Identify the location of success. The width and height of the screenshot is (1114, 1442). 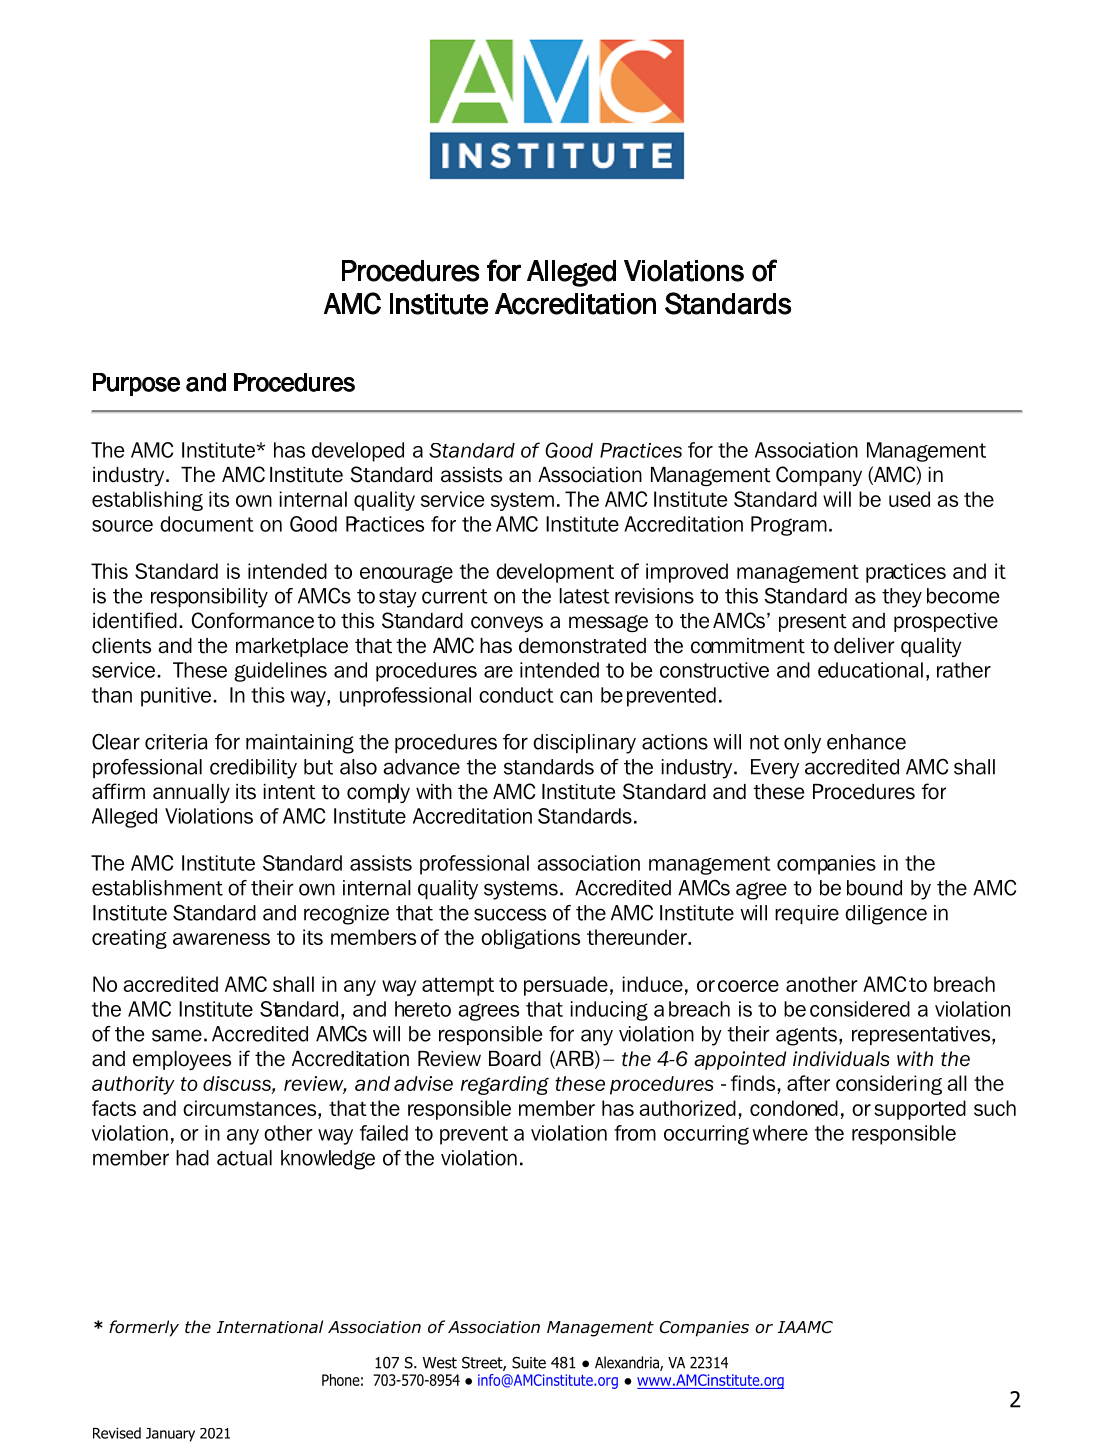
(510, 914).
